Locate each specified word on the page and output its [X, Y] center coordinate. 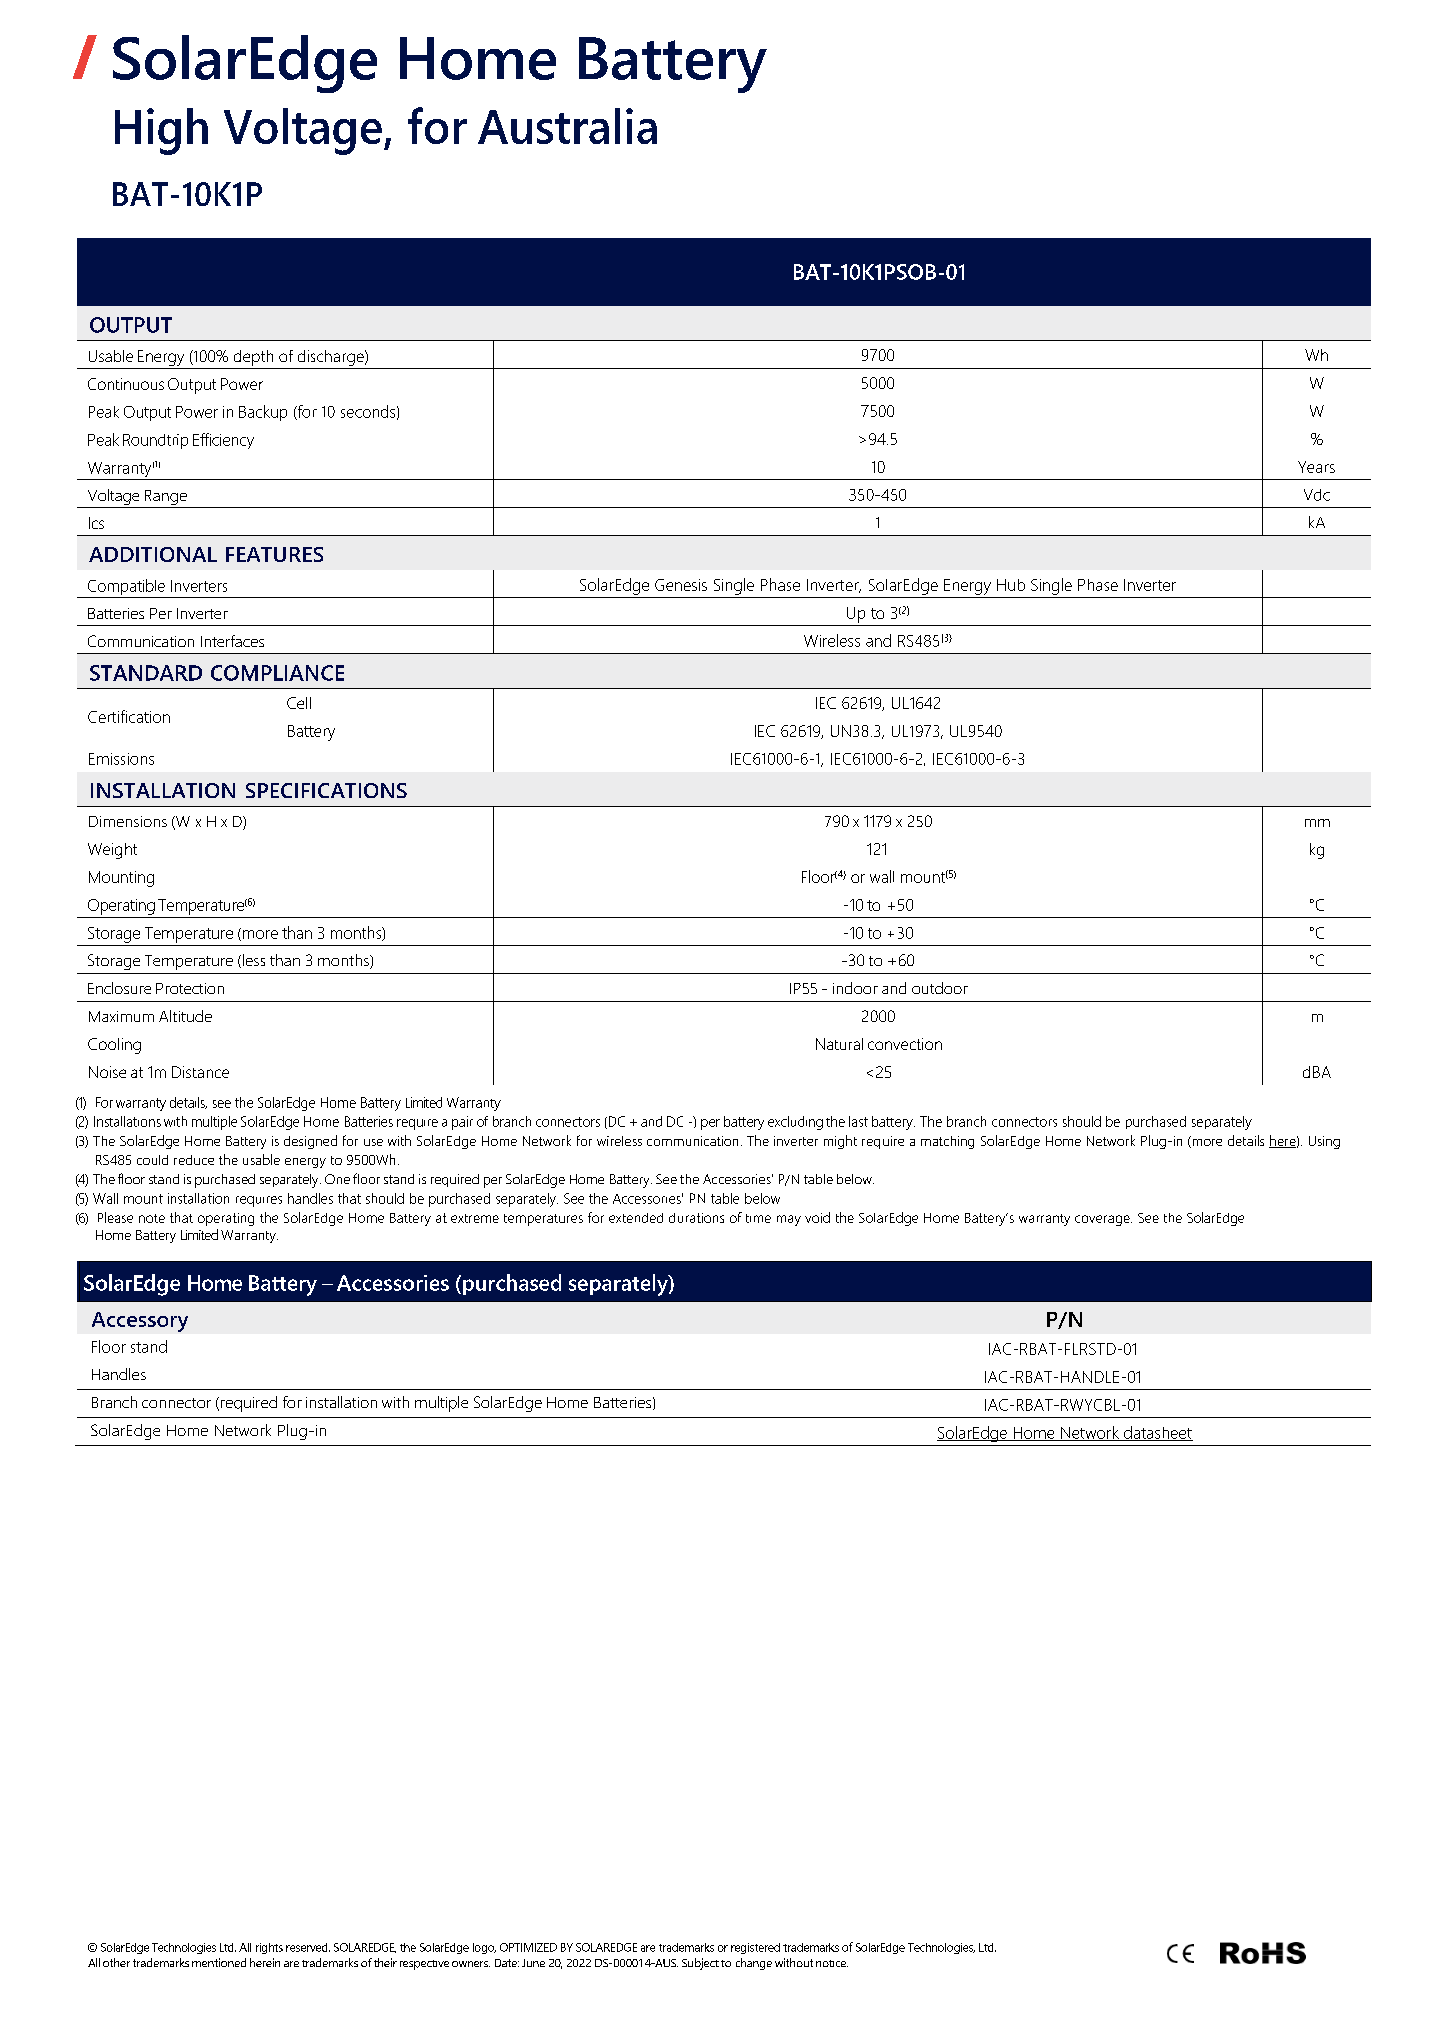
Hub [1011, 585]
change [754, 1964]
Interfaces [232, 641]
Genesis [681, 585]
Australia [567, 126]
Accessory [140, 1322]
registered [755, 1948]
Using [1324, 1142]
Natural [839, 1044]
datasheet [1157, 1433]
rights [269, 1948]
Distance [200, 1072]
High [161, 131]
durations [696, 1218]
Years [1316, 467]
